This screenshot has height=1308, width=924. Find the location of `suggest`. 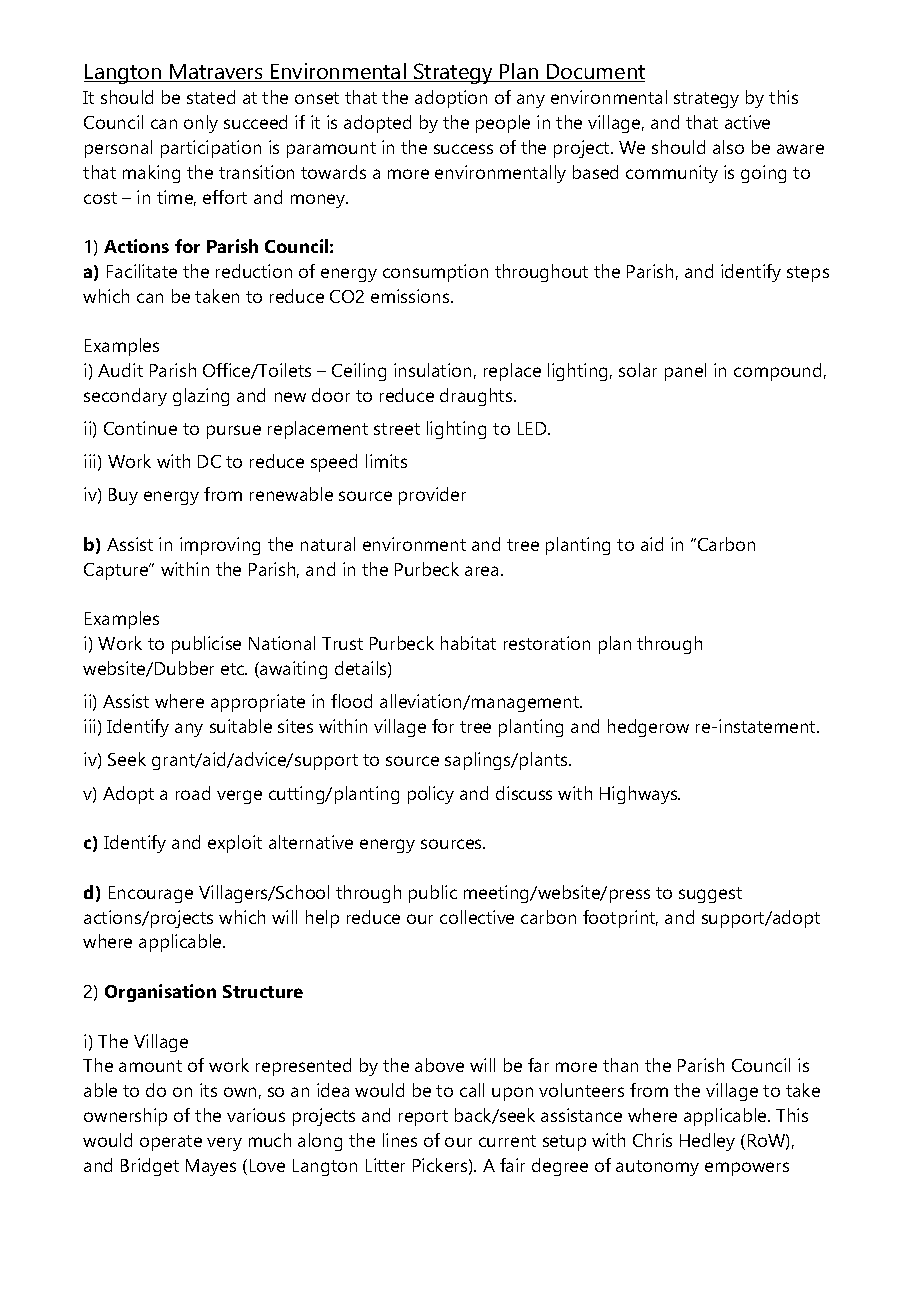

suggest is located at coordinates (710, 895).
